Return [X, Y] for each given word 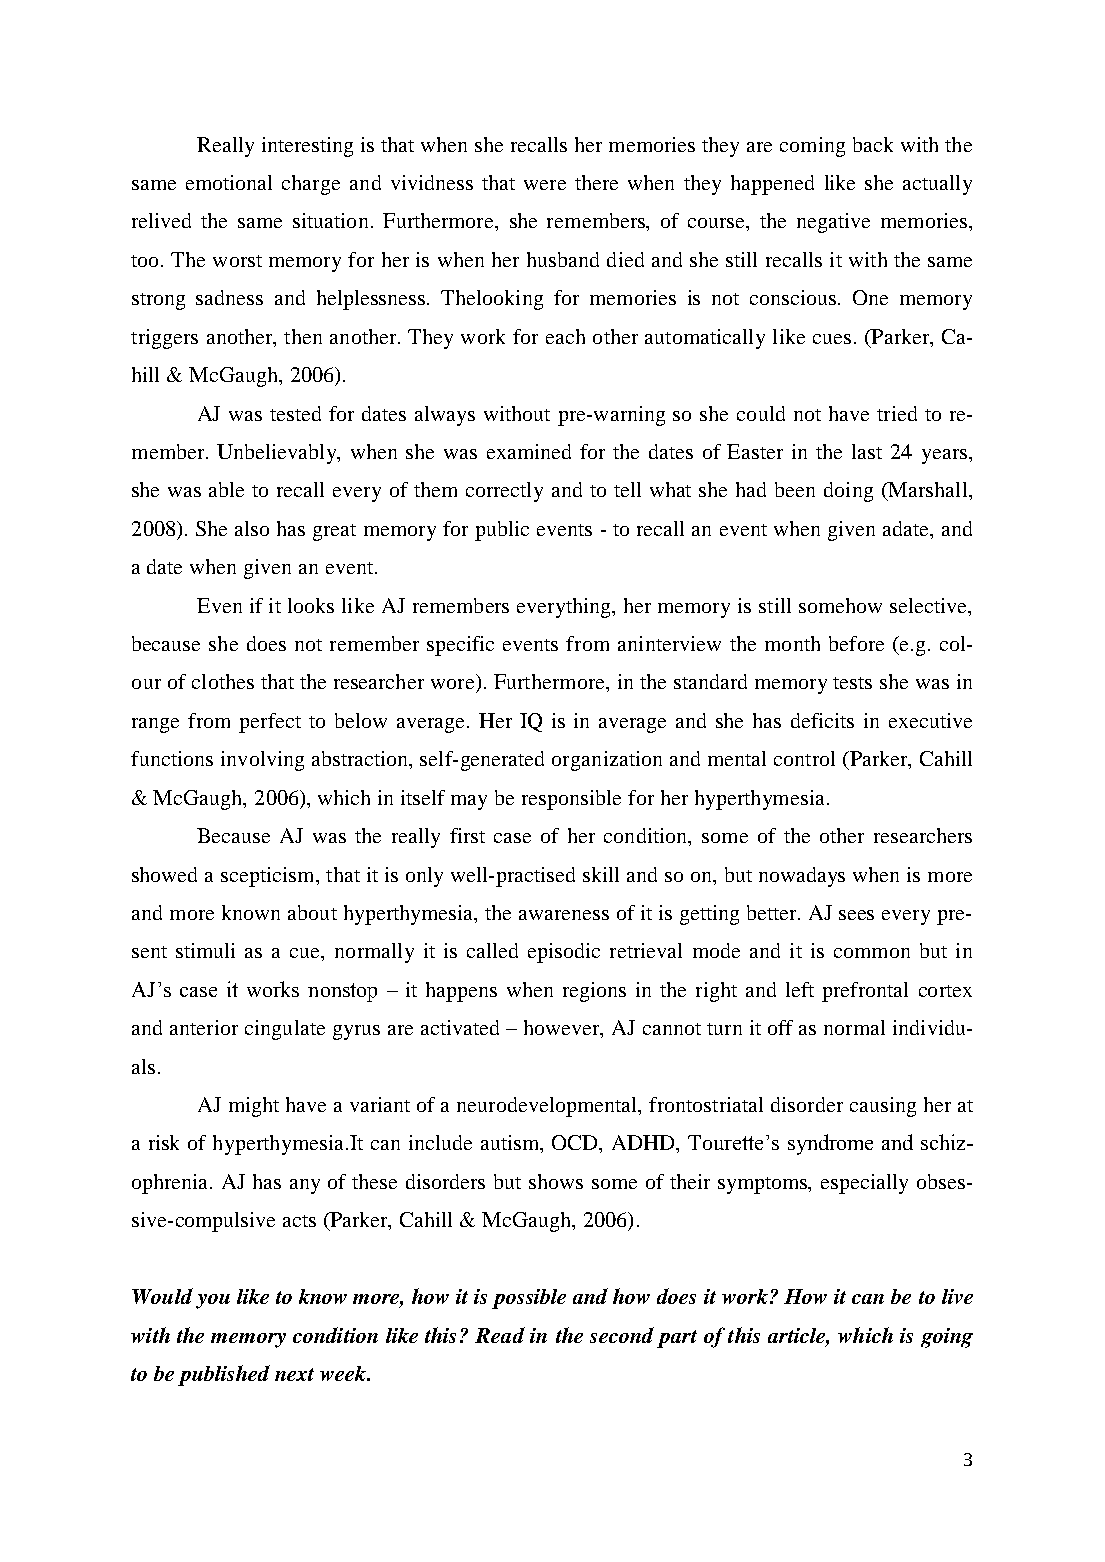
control [804, 758]
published [224, 1375]
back [873, 144]
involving [262, 761]
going [947, 1338]
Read [500, 1335]
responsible [571, 800]
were [545, 185]
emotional [229, 182]
